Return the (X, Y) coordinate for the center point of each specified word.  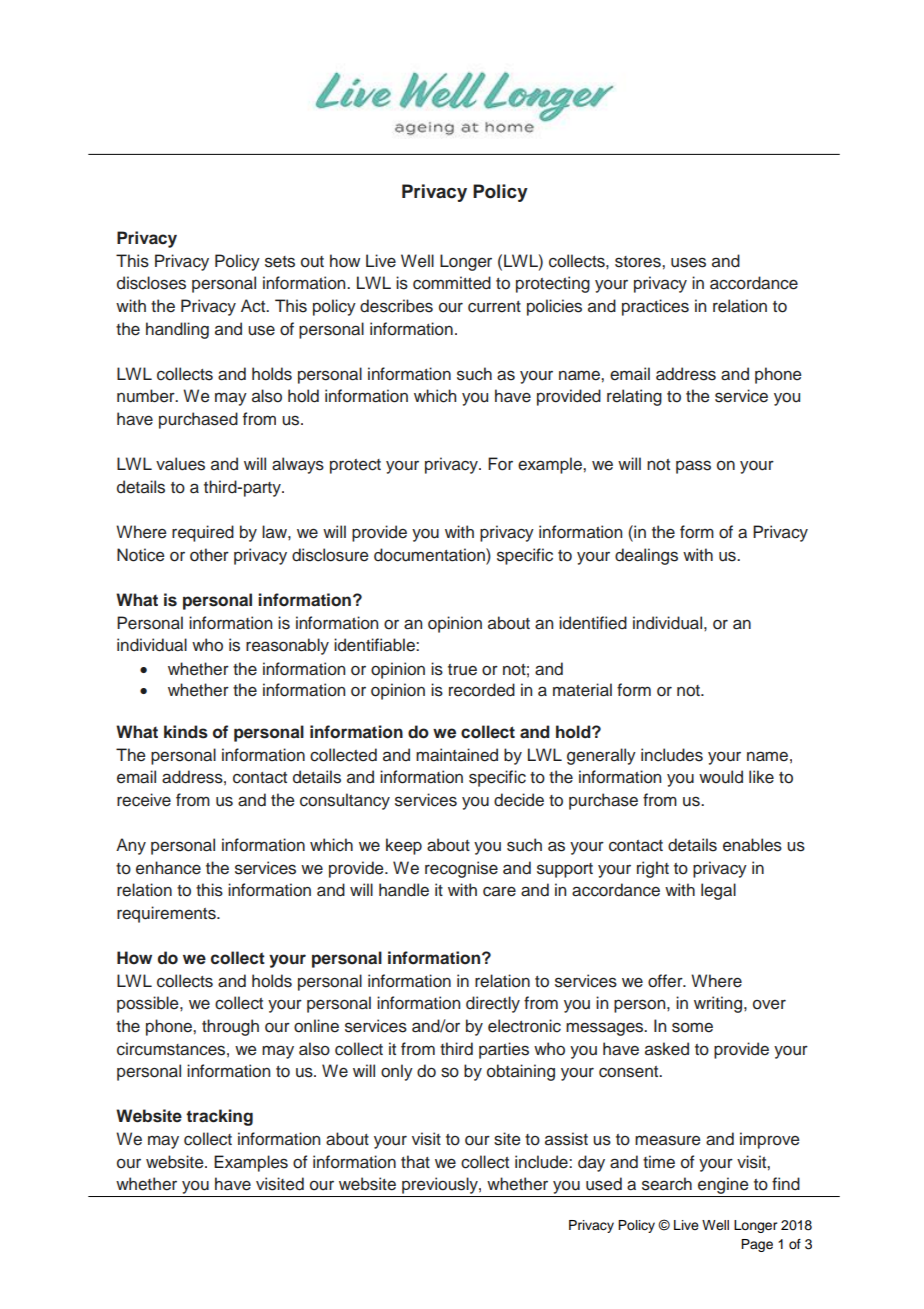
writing (718, 1004)
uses (688, 262)
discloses (151, 283)
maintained (457, 755)
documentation (430, 555)
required (203, 533)
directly (493, 1004)
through (230, 1027)
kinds (186, 732)
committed (452, 283)
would (721, 777)
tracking (219, 1117)
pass (693, 467)
